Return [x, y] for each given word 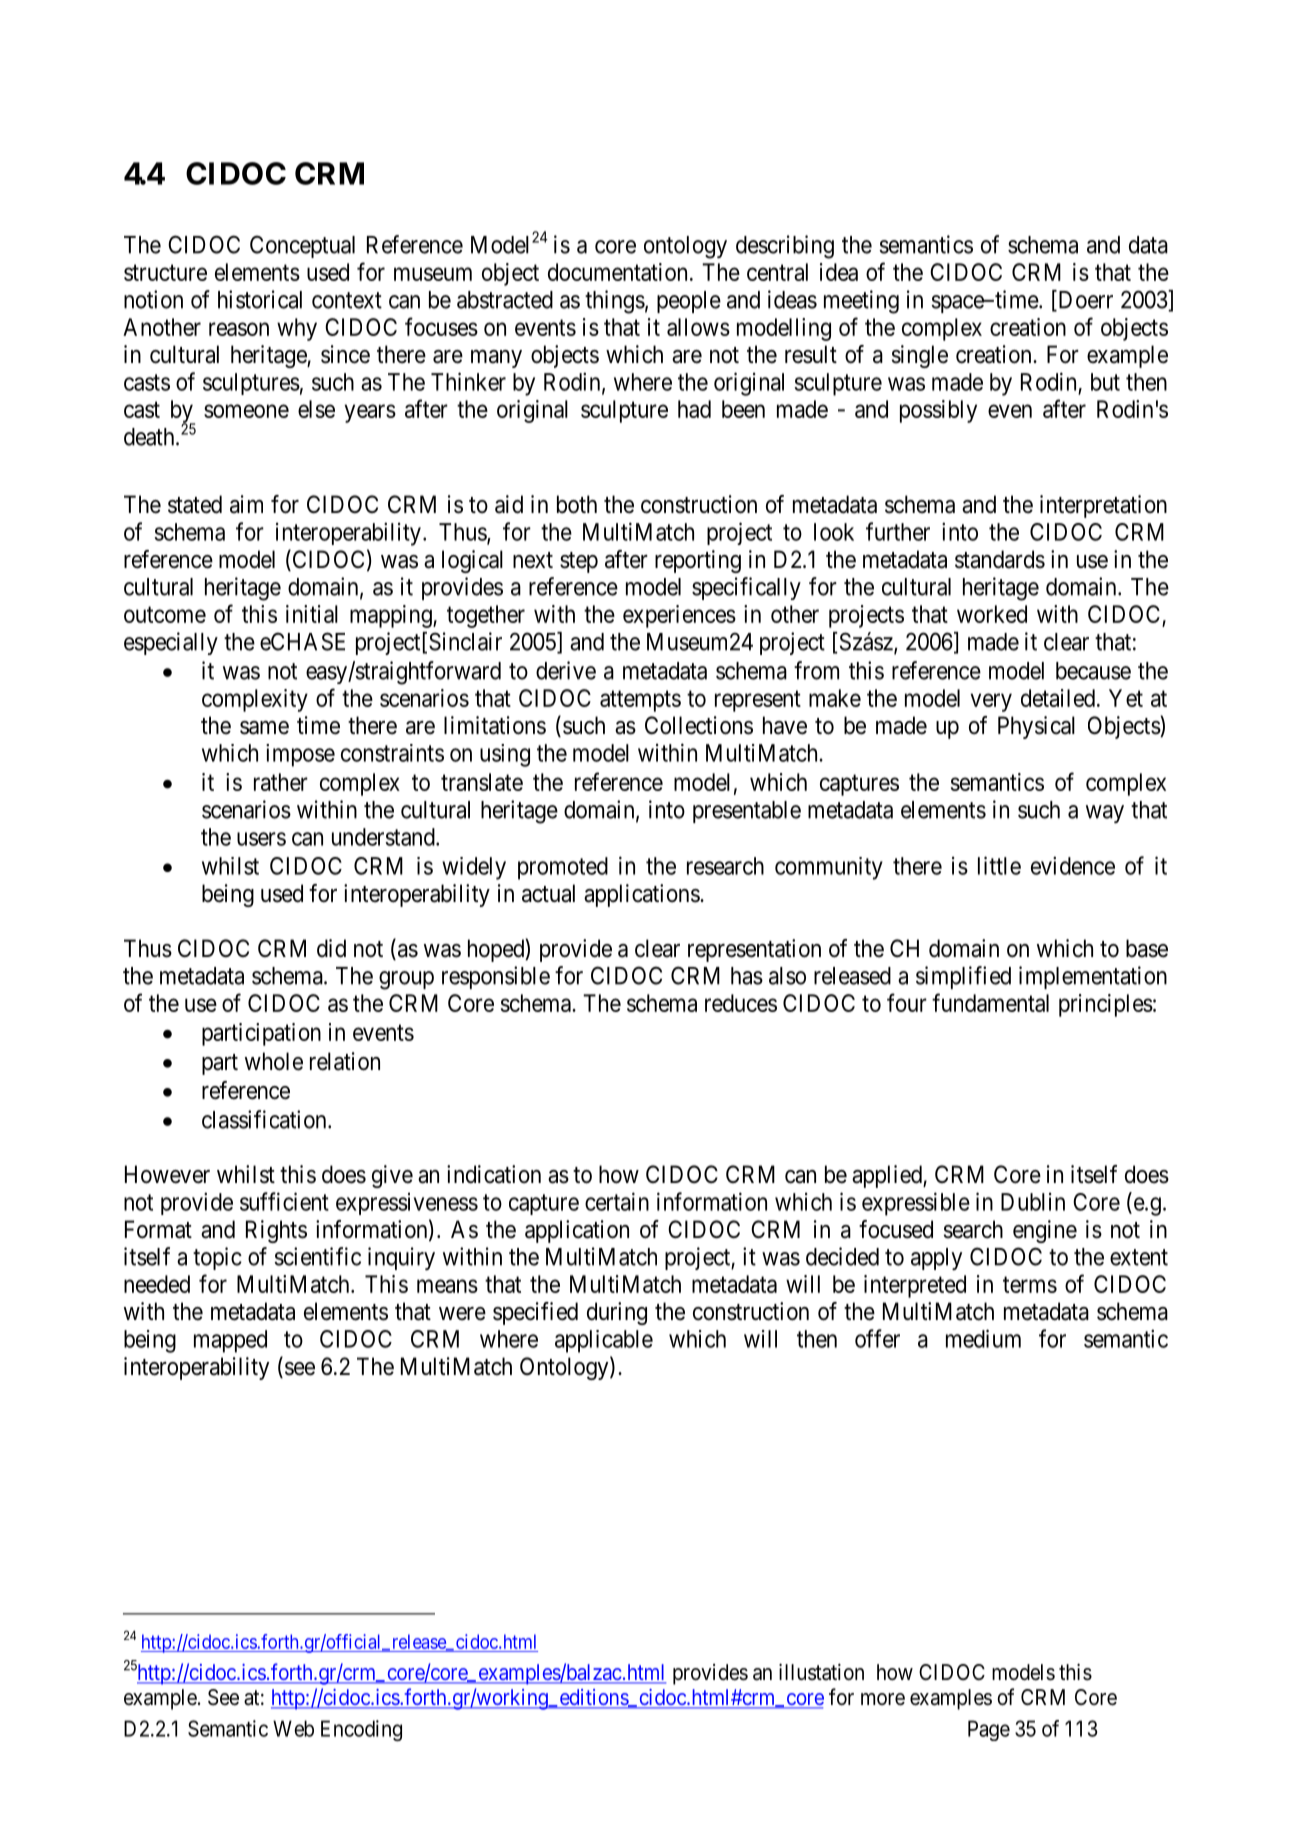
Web [293, 1728]
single [920, 356]
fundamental [990, 1002]
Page [989, 1730]
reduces [741, 1003]
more [883, 1699]
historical [260, 299]
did [331, 948]
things [615, 302]
